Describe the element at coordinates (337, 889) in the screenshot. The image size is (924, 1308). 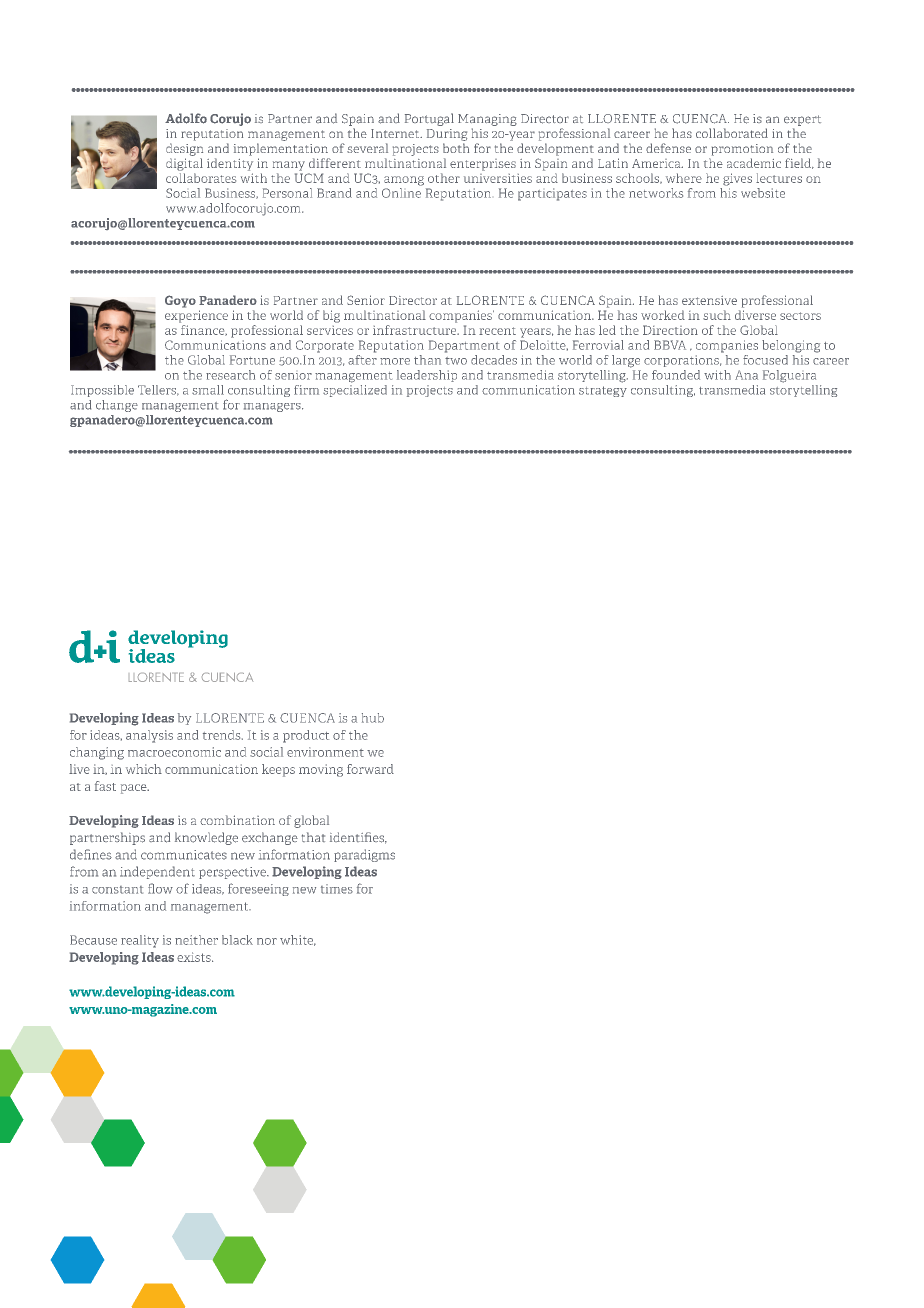
I see `times` at that location.
